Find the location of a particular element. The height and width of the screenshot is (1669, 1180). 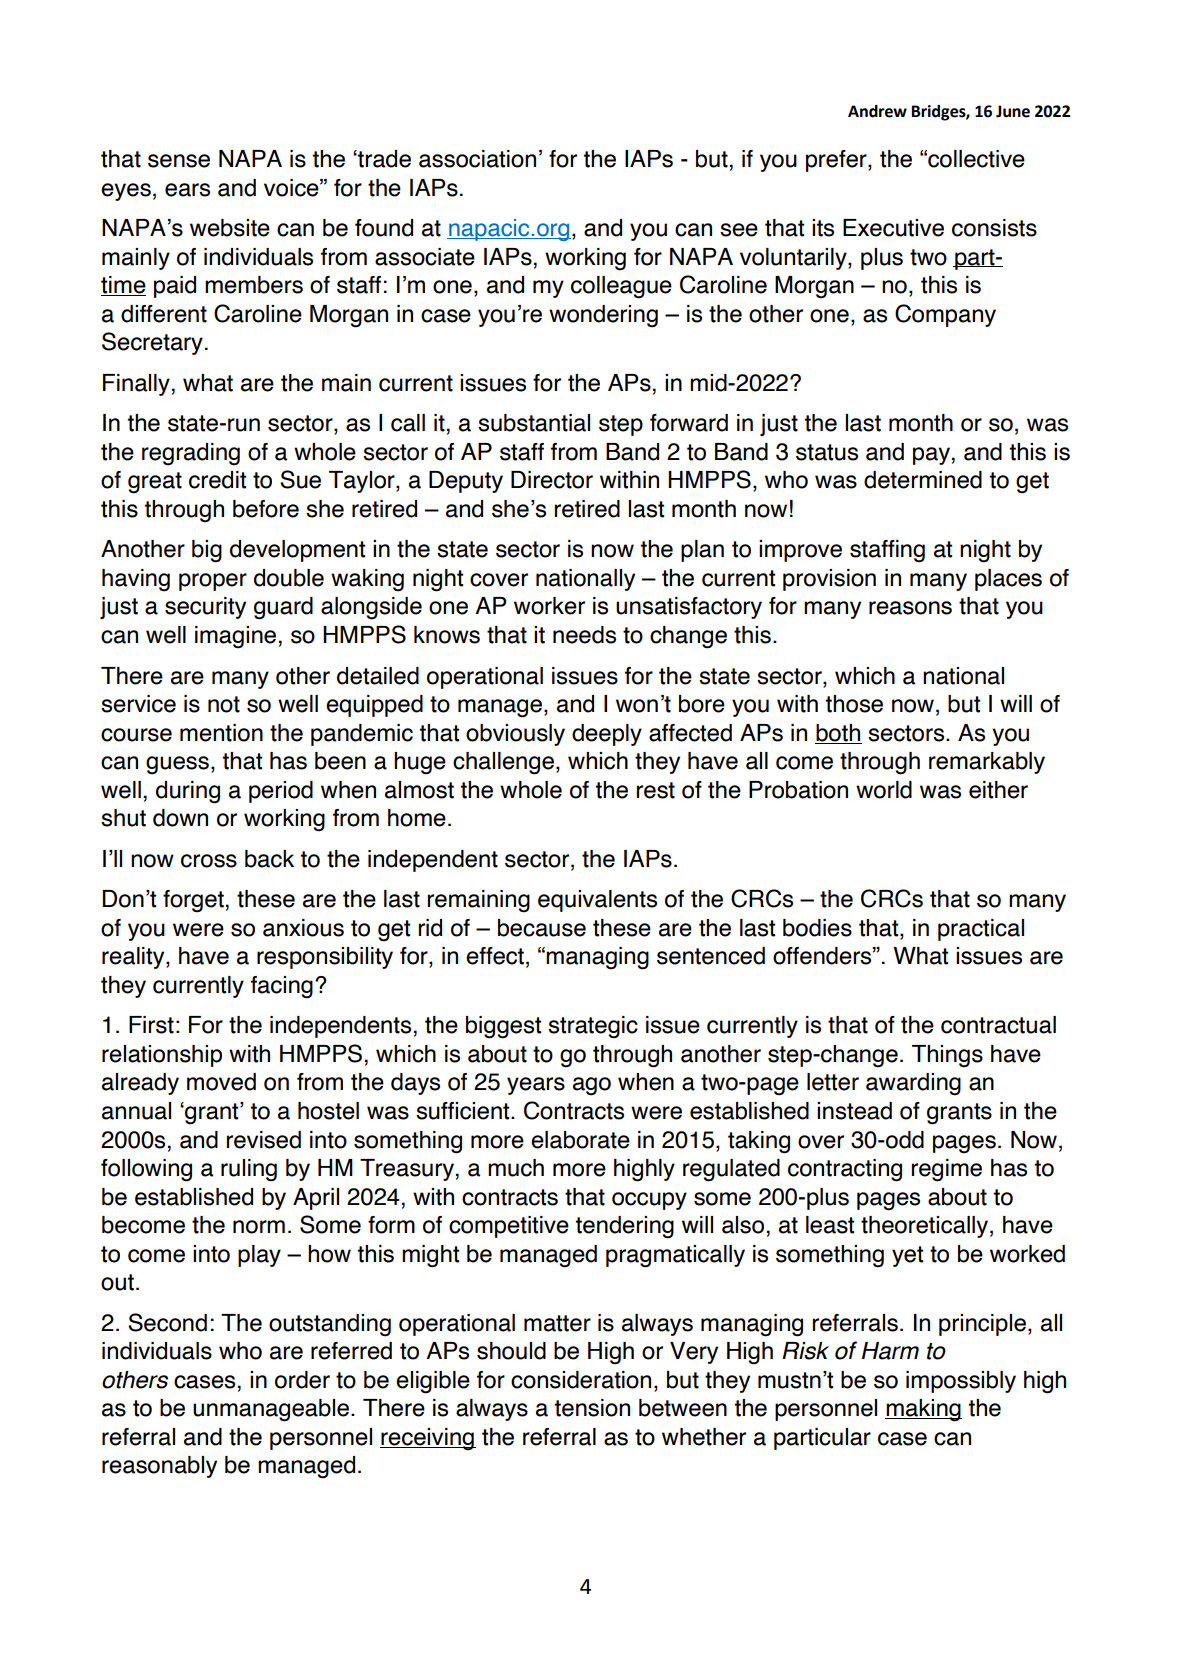

tension is located at coordinates (592, 1408).
